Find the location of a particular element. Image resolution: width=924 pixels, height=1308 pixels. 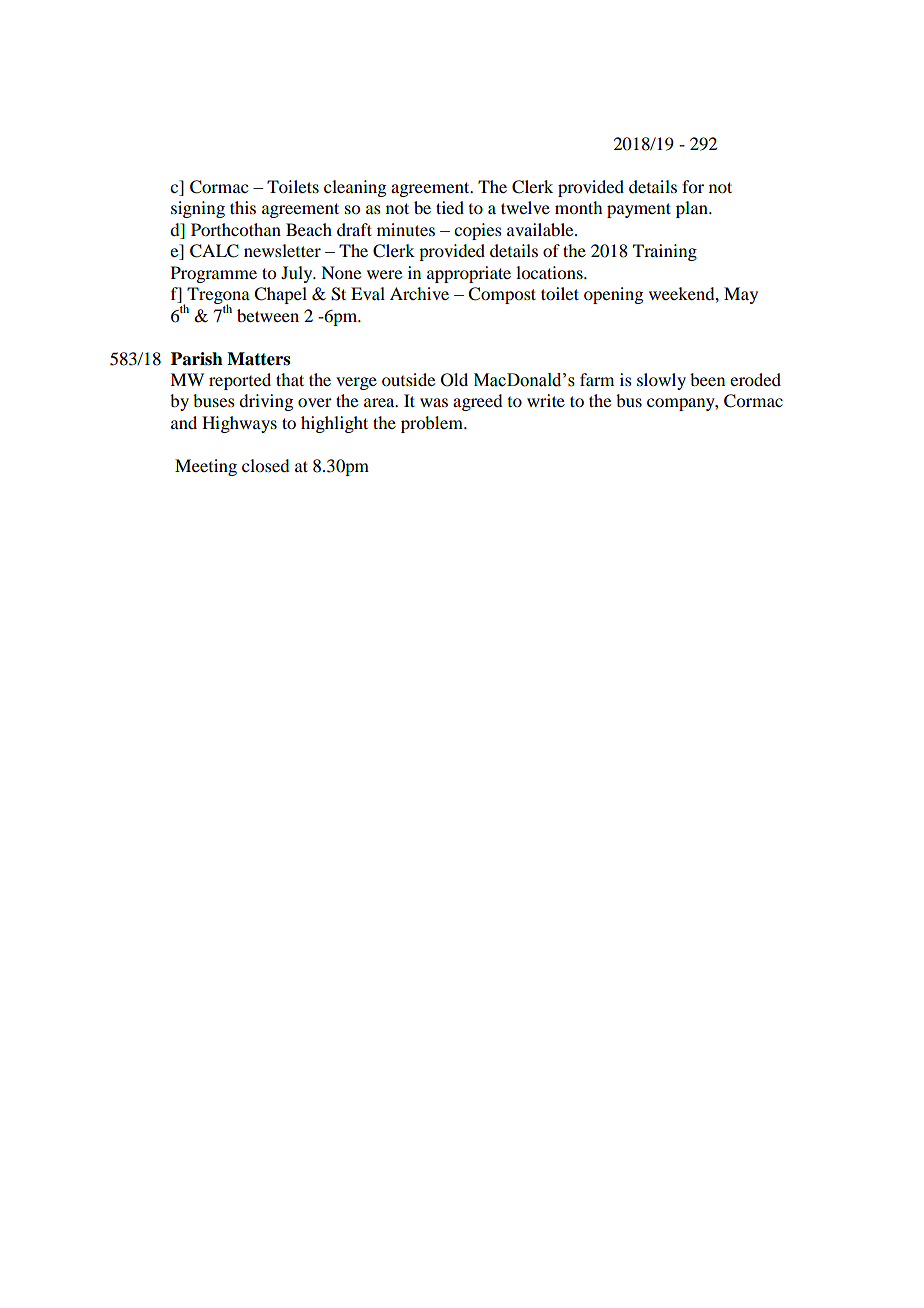

closed is located at coordinates (265, 465).
